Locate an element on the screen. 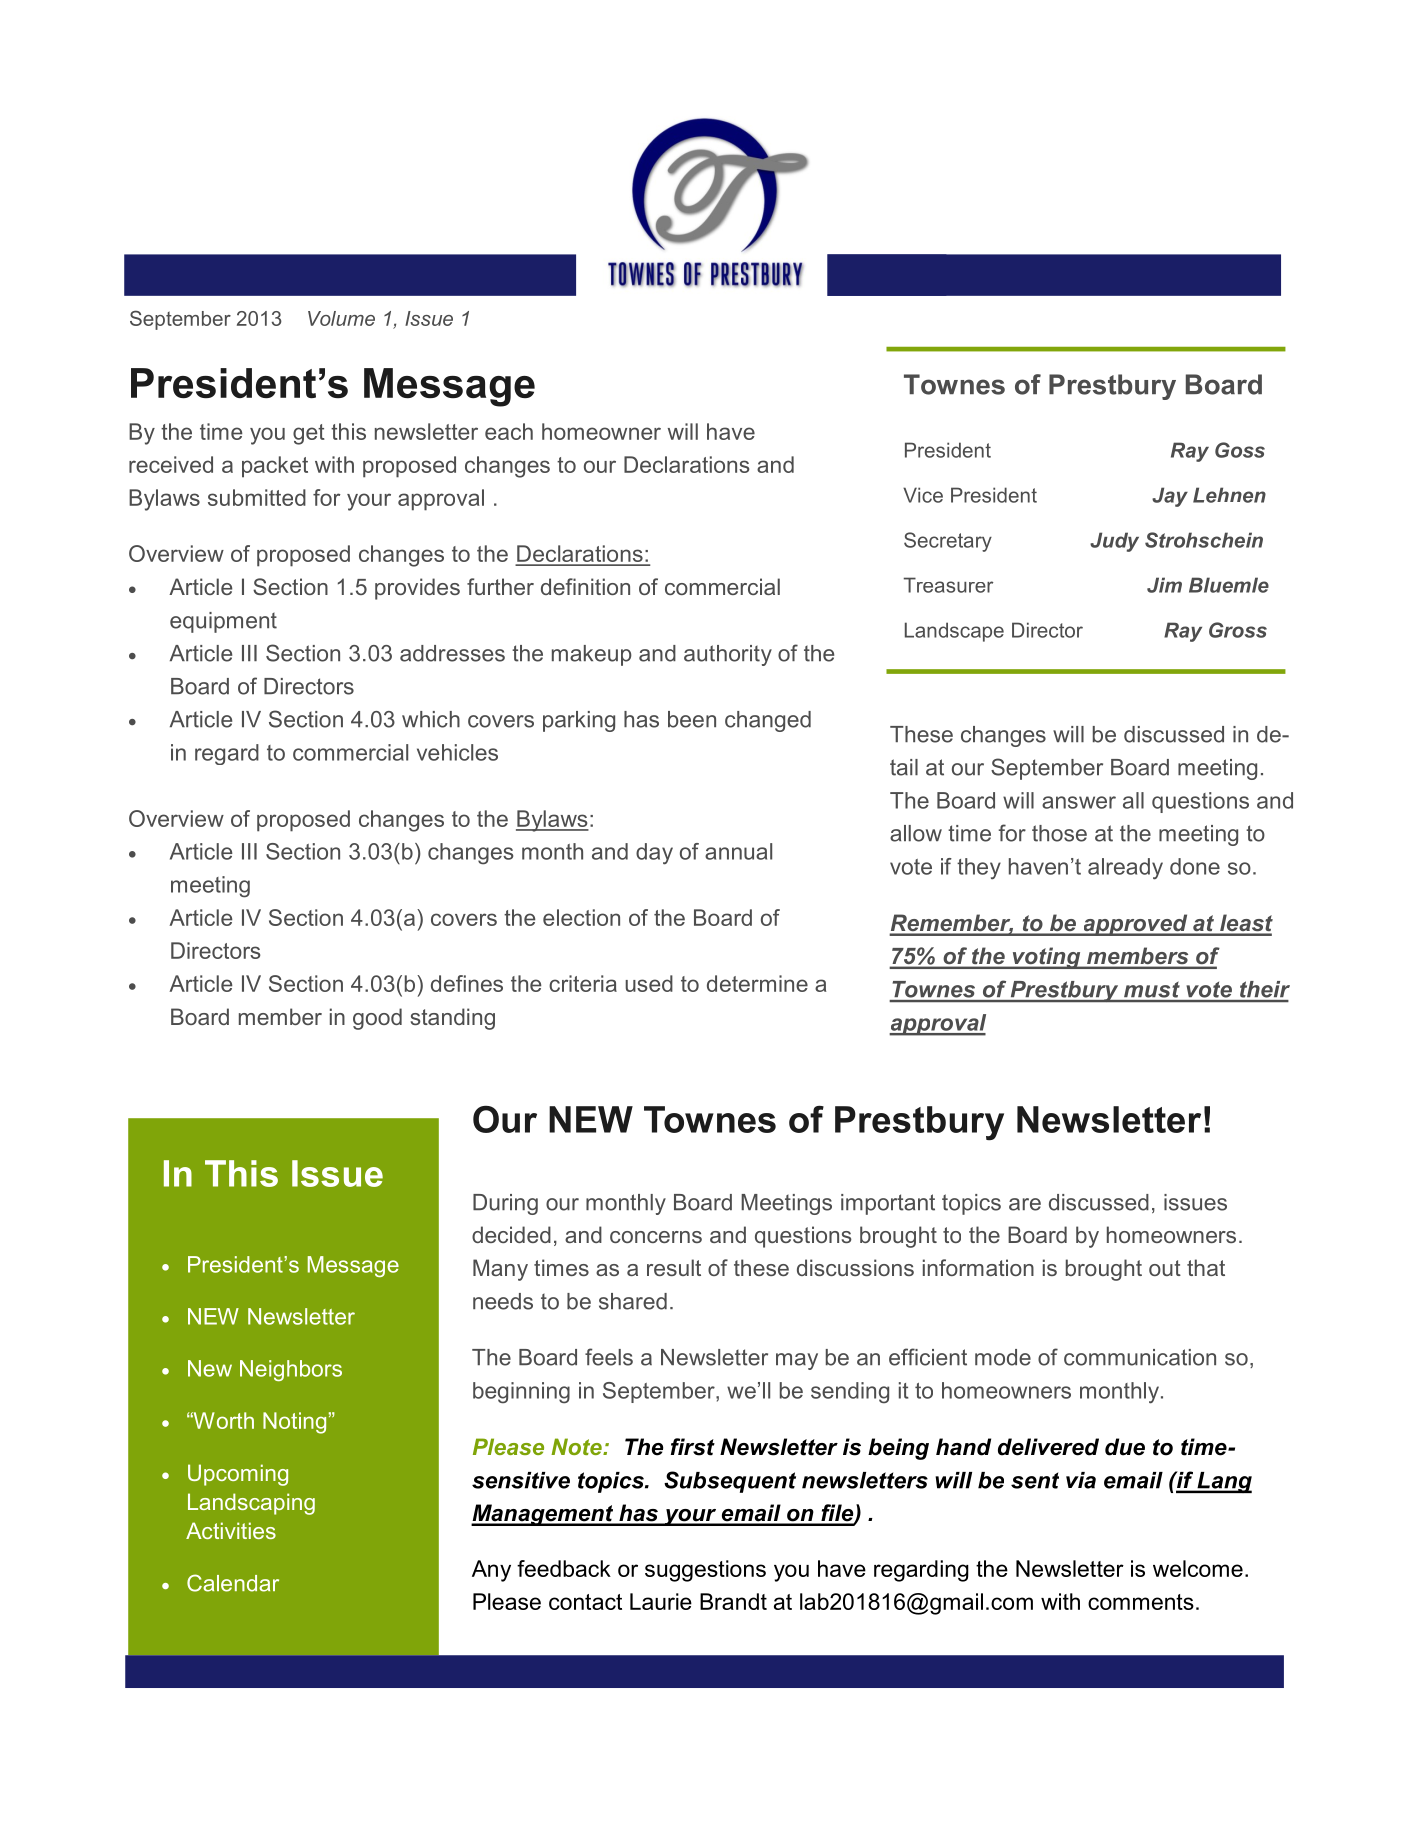 This screenshot has width=1408, height=1822. Jim is located at coordinates (1164, 585).
